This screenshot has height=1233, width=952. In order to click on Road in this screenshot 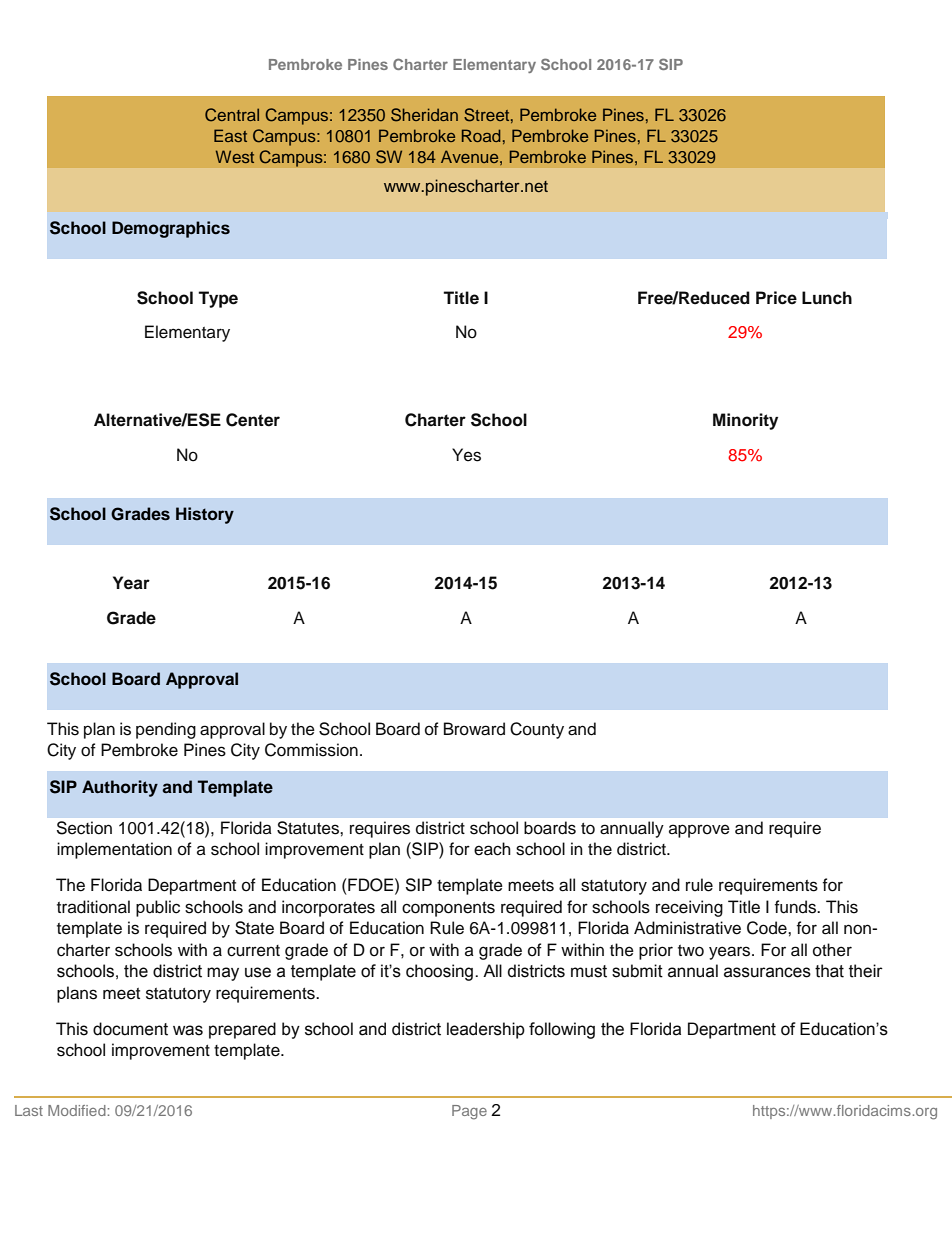, I will do `click(481, 135)`.
